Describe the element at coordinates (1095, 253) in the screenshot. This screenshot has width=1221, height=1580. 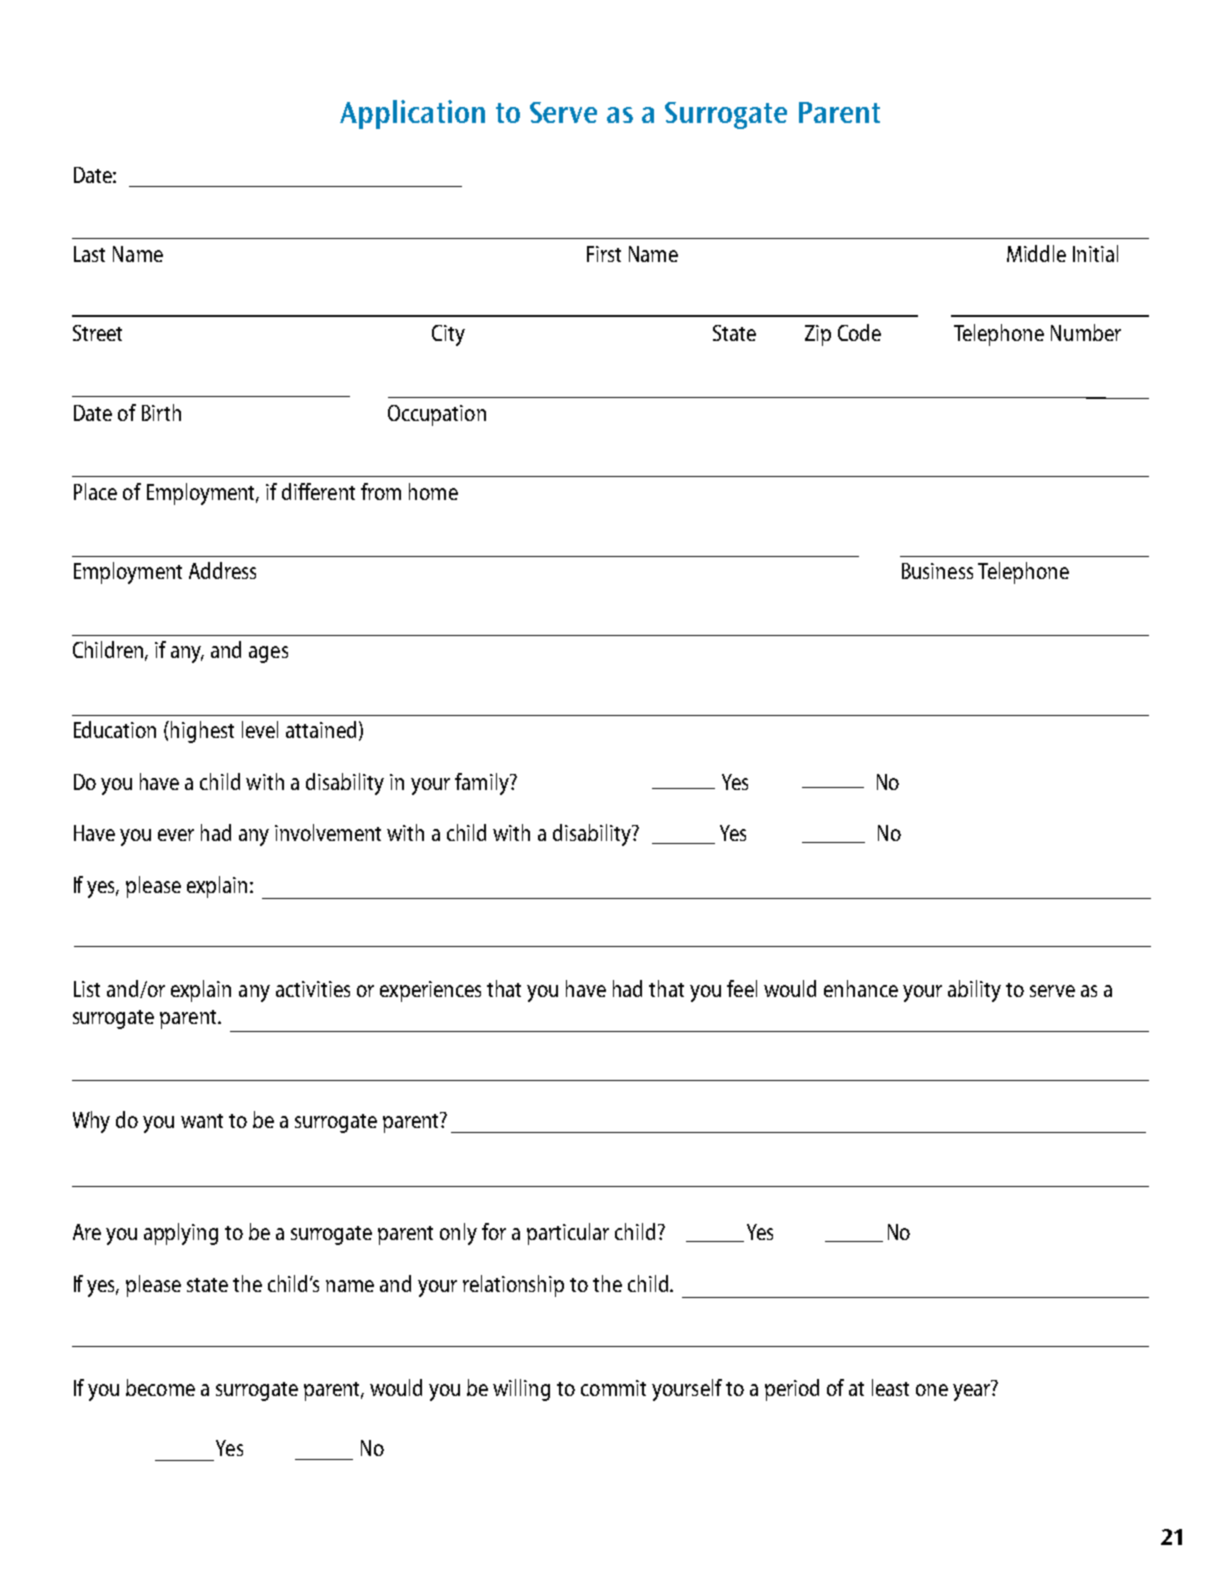
I see `Initial` at that location.
